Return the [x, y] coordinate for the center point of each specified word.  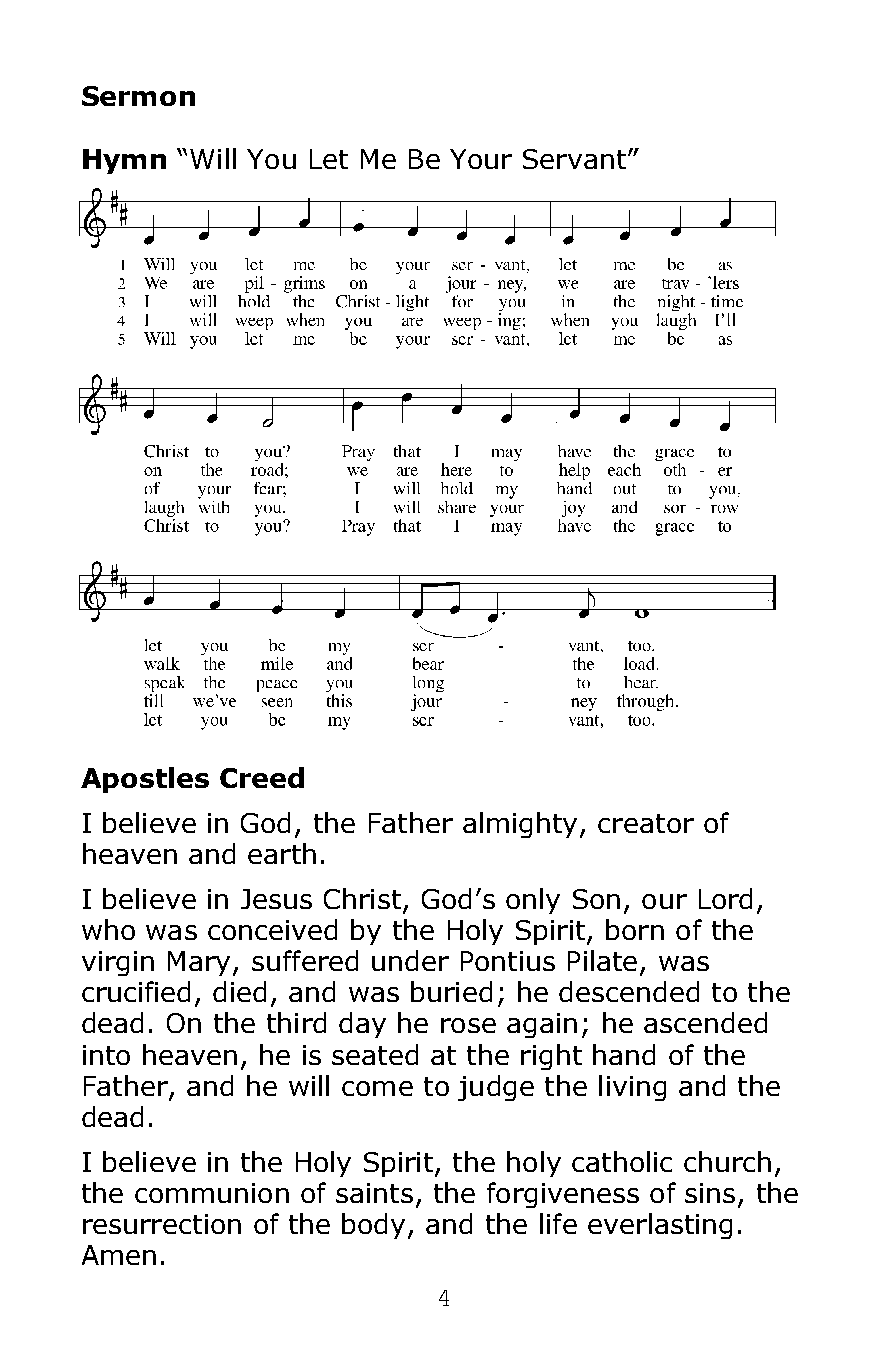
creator [646, 823]
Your [481, 159]
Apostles [145, 780]
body [373, 1226]
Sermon [138, 96]
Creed [262, 777]
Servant [574, 159]
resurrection [162, 1224]
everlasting [660, 1226]
